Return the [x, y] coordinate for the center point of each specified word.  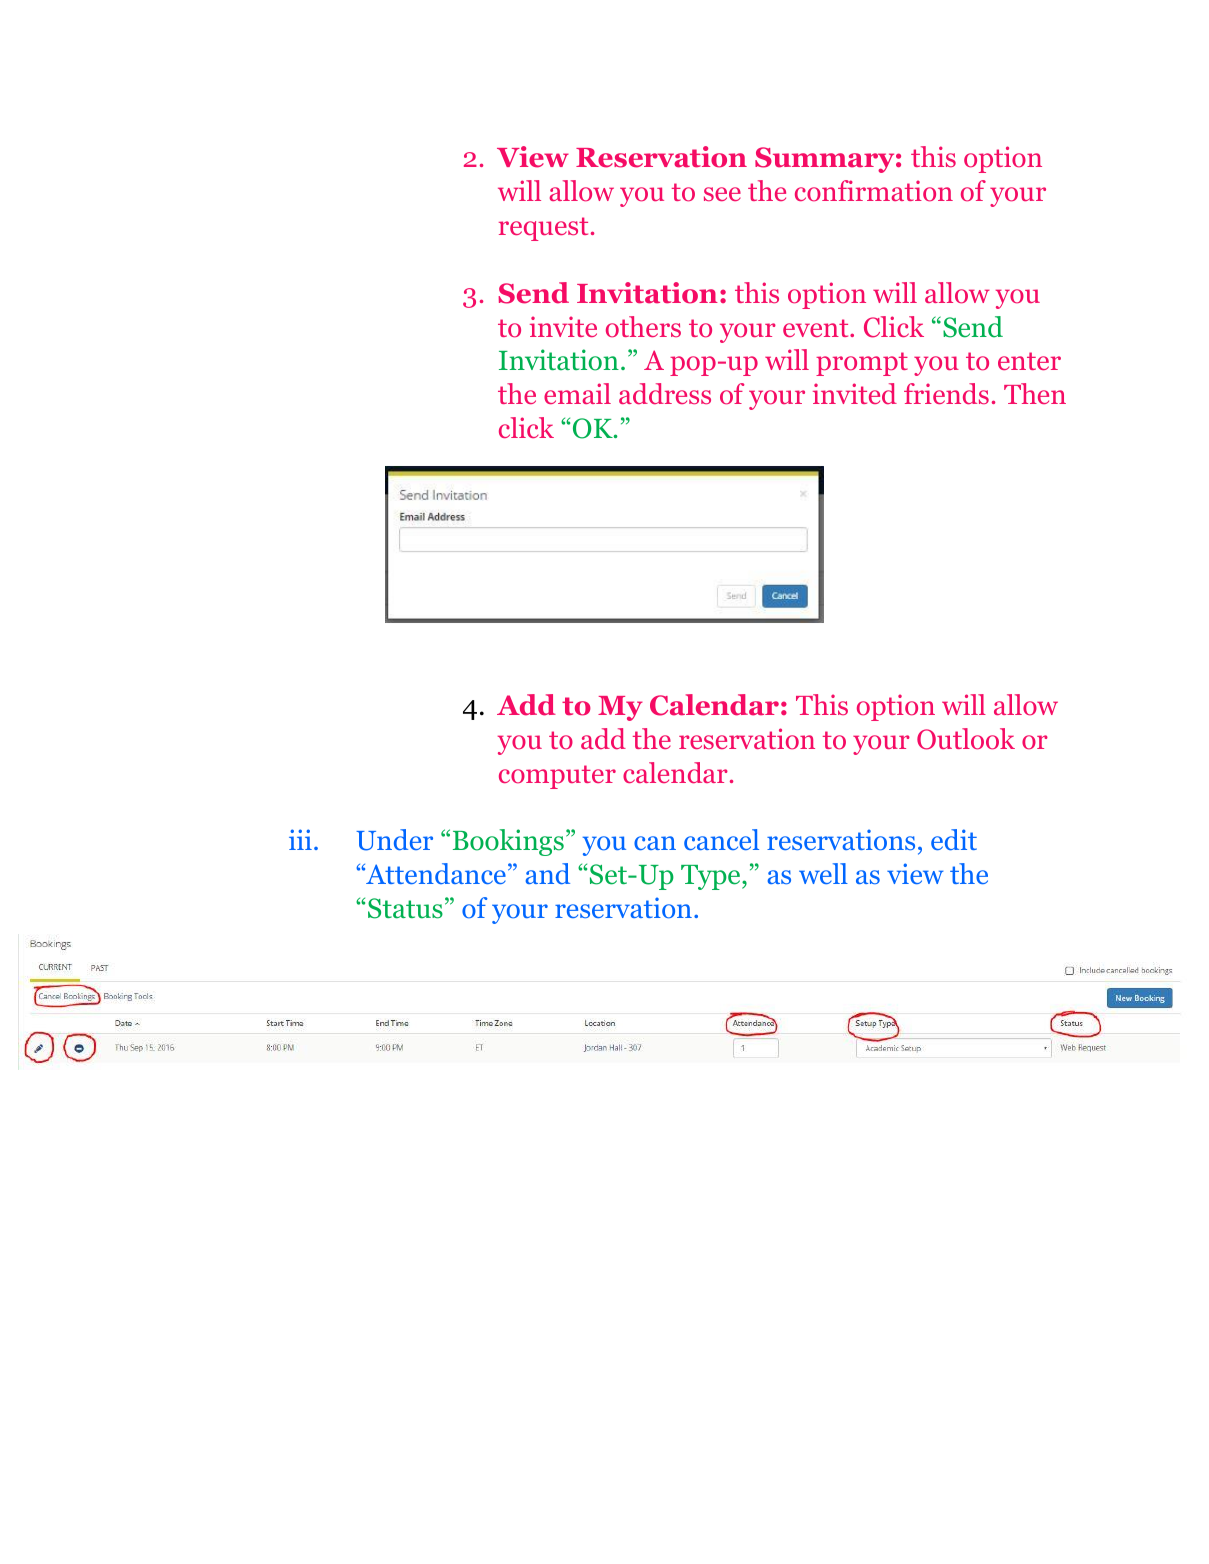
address [665, 394]
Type [712, 877]
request [543, 229]
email [577, 393]
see [722, 194]
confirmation [874, 191]
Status [405, 908]
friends [946, 394]
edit [954, 840]
